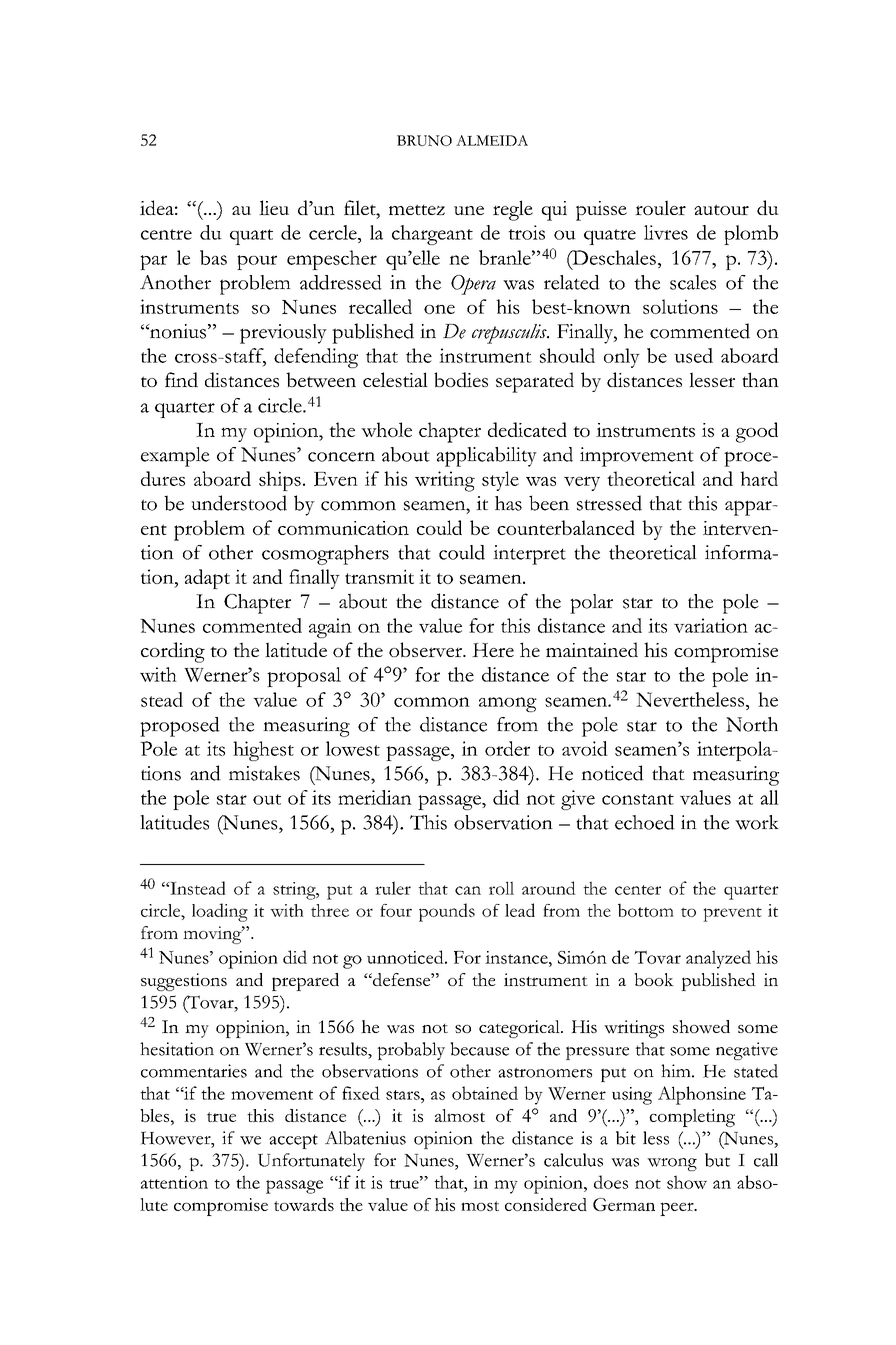 The image size is (896, 1345). I want to click on ALMEIDA, so click(492, 140).
